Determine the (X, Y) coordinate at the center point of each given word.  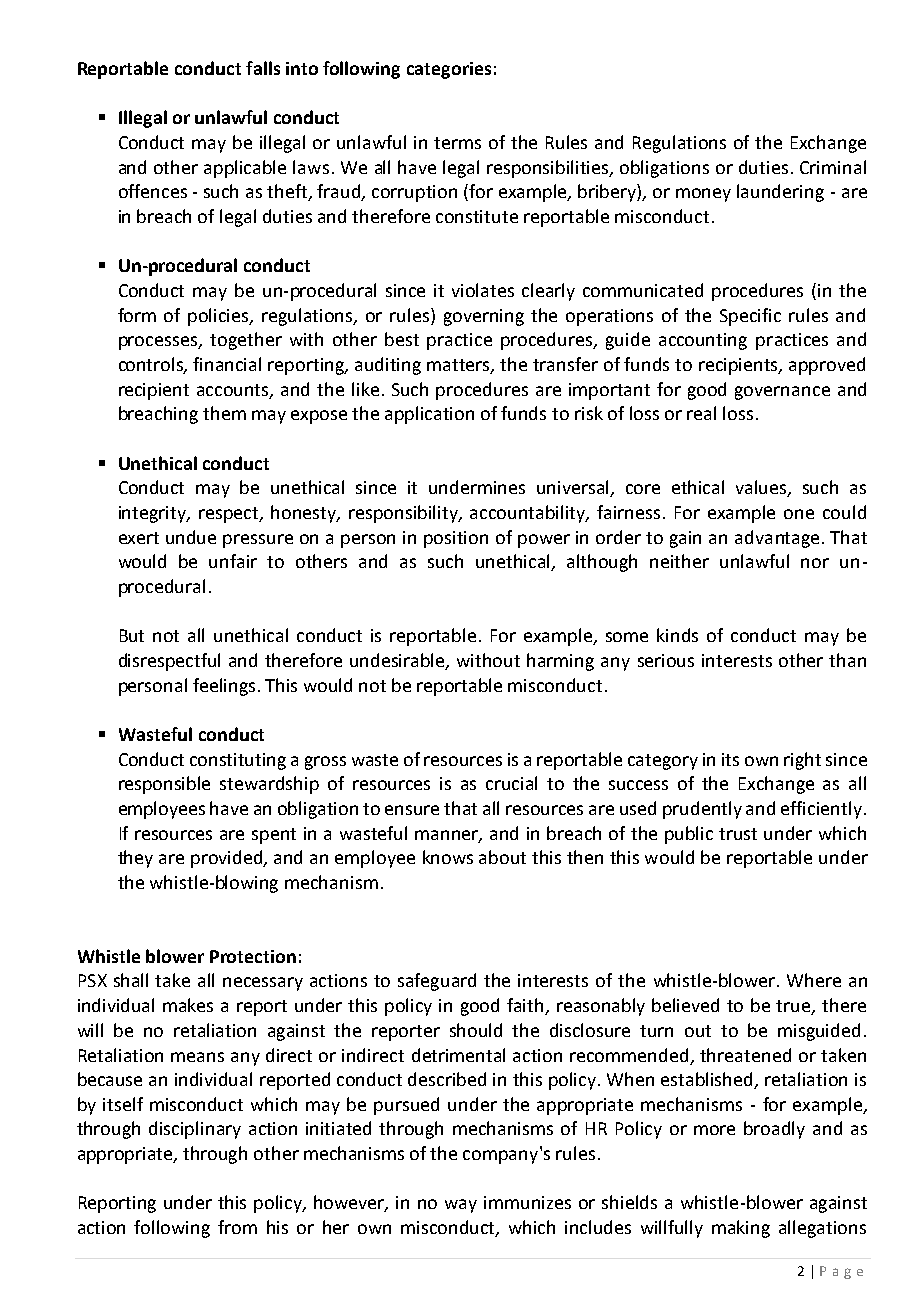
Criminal (833, 167)
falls (263, 68)
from (237, 1227)
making (741, 1229)
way (461, 1206)
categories (449, 70)
